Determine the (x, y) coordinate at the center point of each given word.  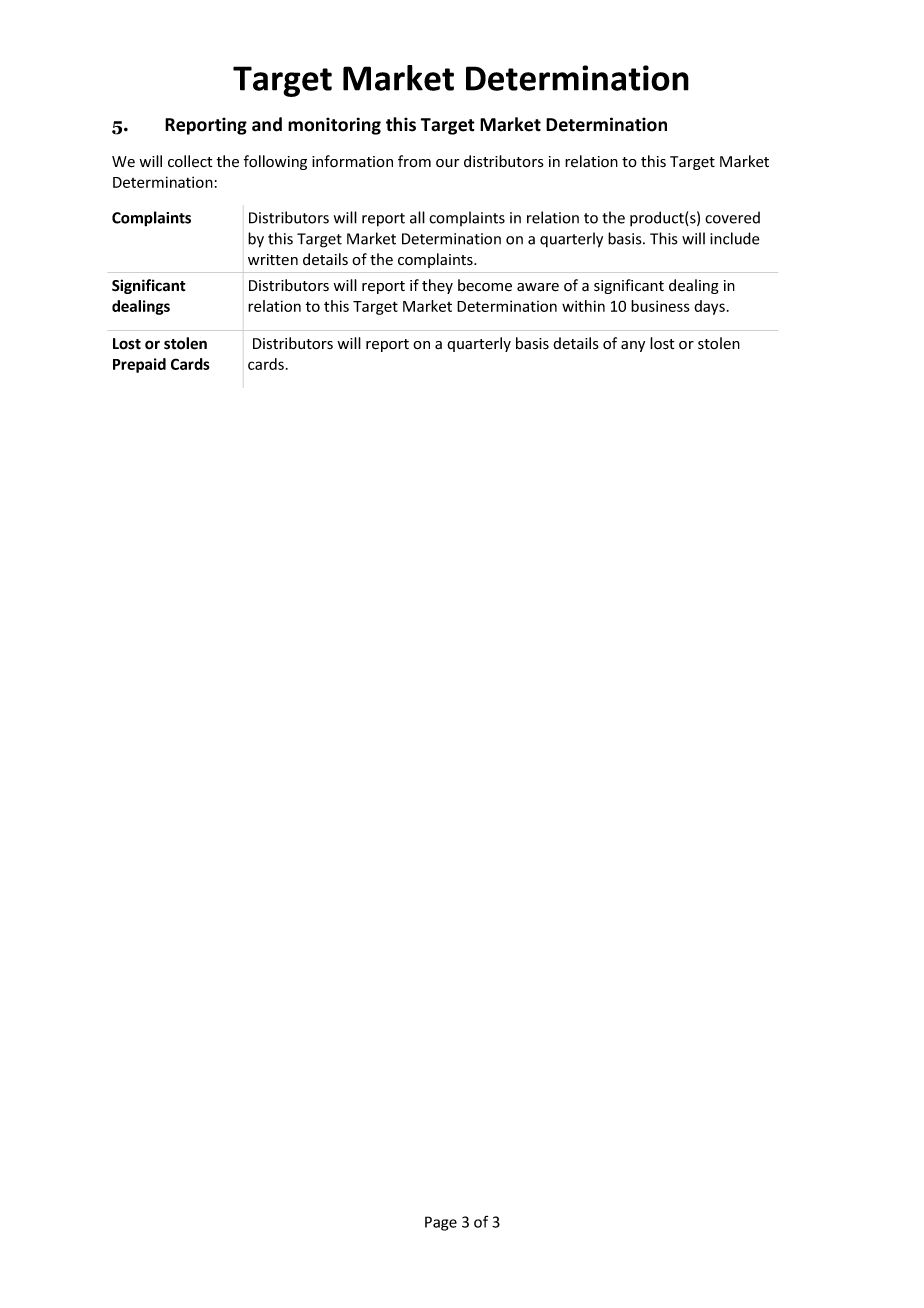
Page (441, 1223)
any (633, 346)
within (583, 306)
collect (190, 161)
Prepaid (139, 365)
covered (732, 217)
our (447, 163)
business (660, 306)
